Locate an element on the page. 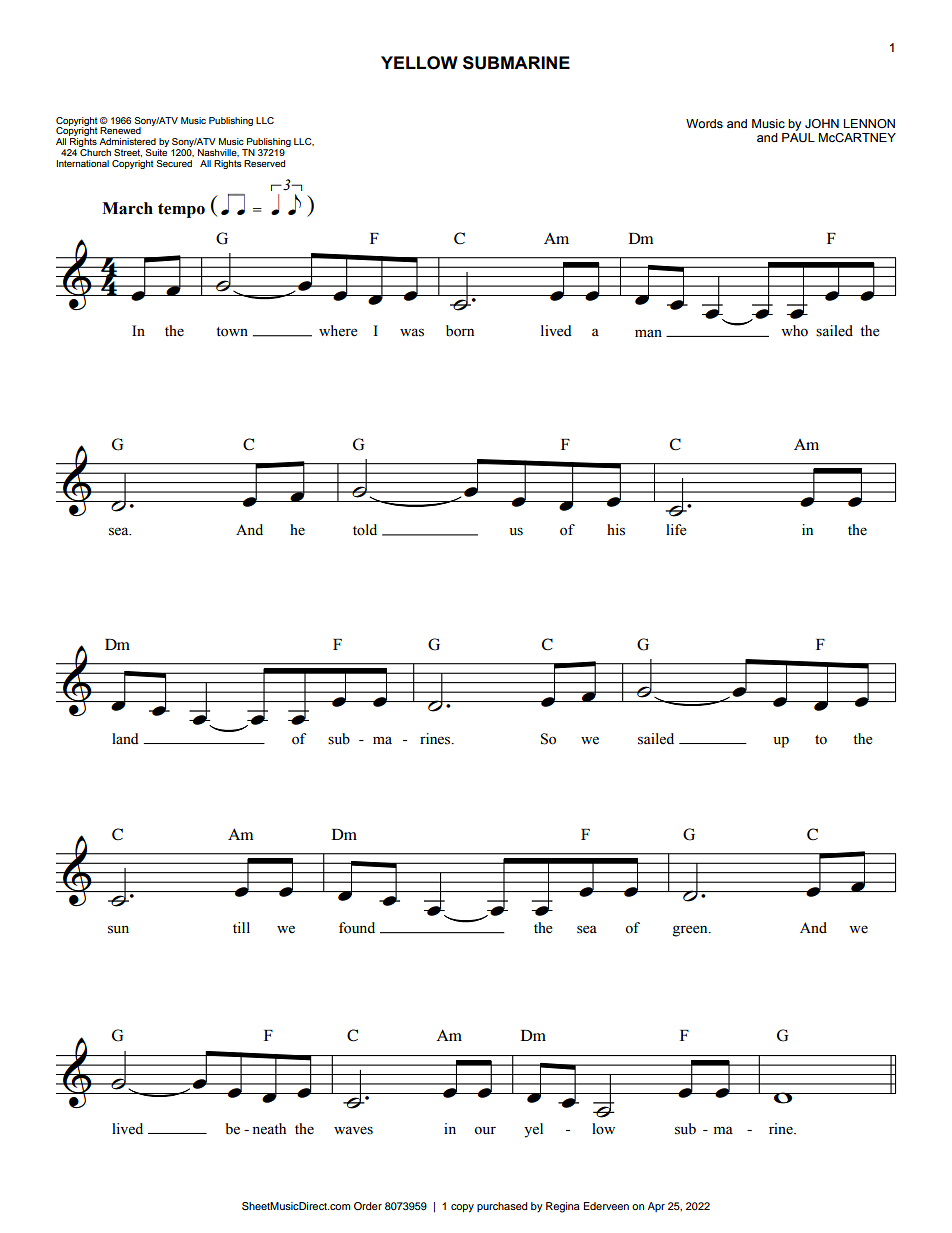 The image size is (952, 1233). neath is located at coordinates (269, 1128).
